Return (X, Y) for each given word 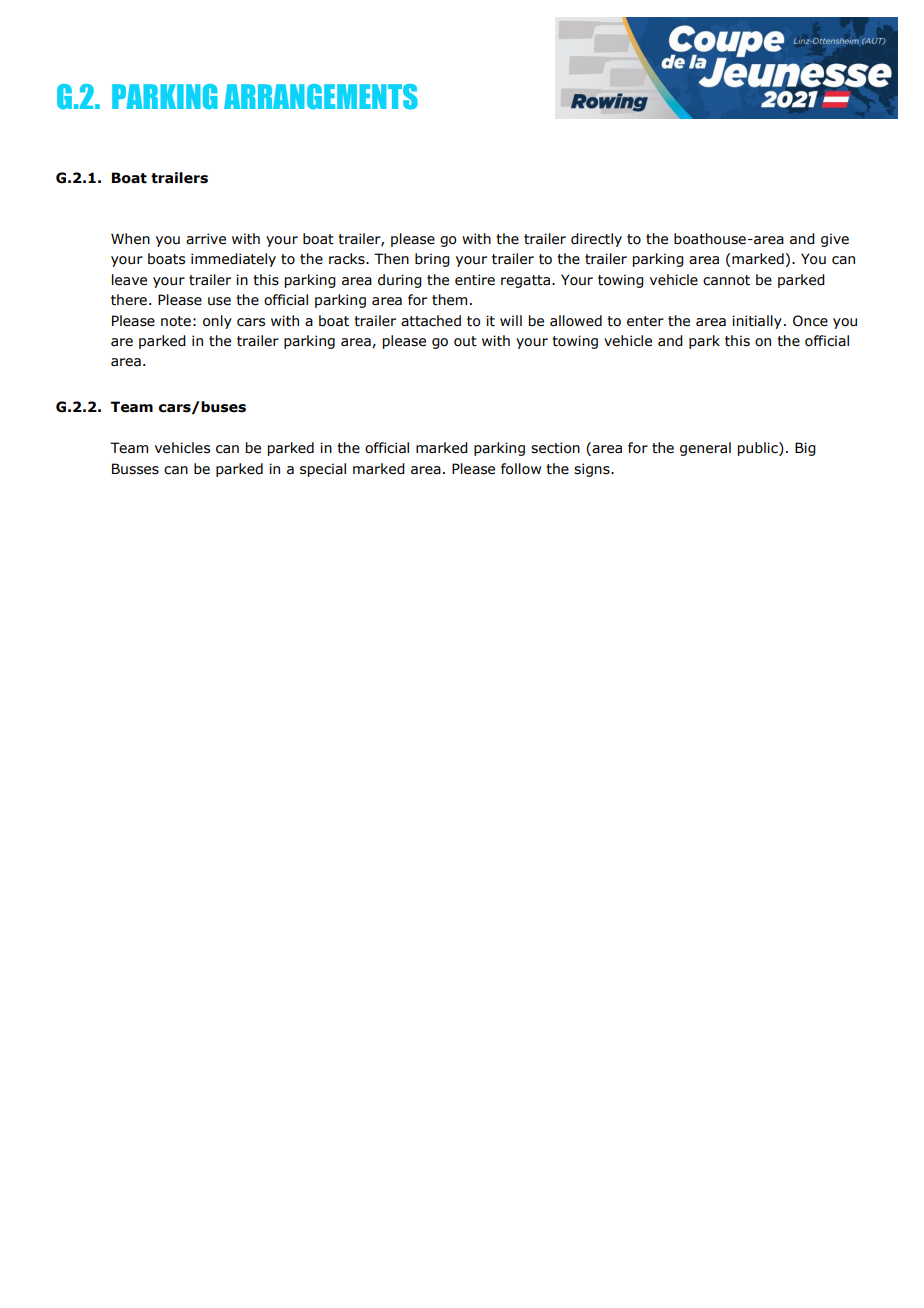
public (759, 449)
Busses (135, 469)
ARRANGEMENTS (321, 97)
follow (521, 469)
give (835, 240)
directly (596, 240)
